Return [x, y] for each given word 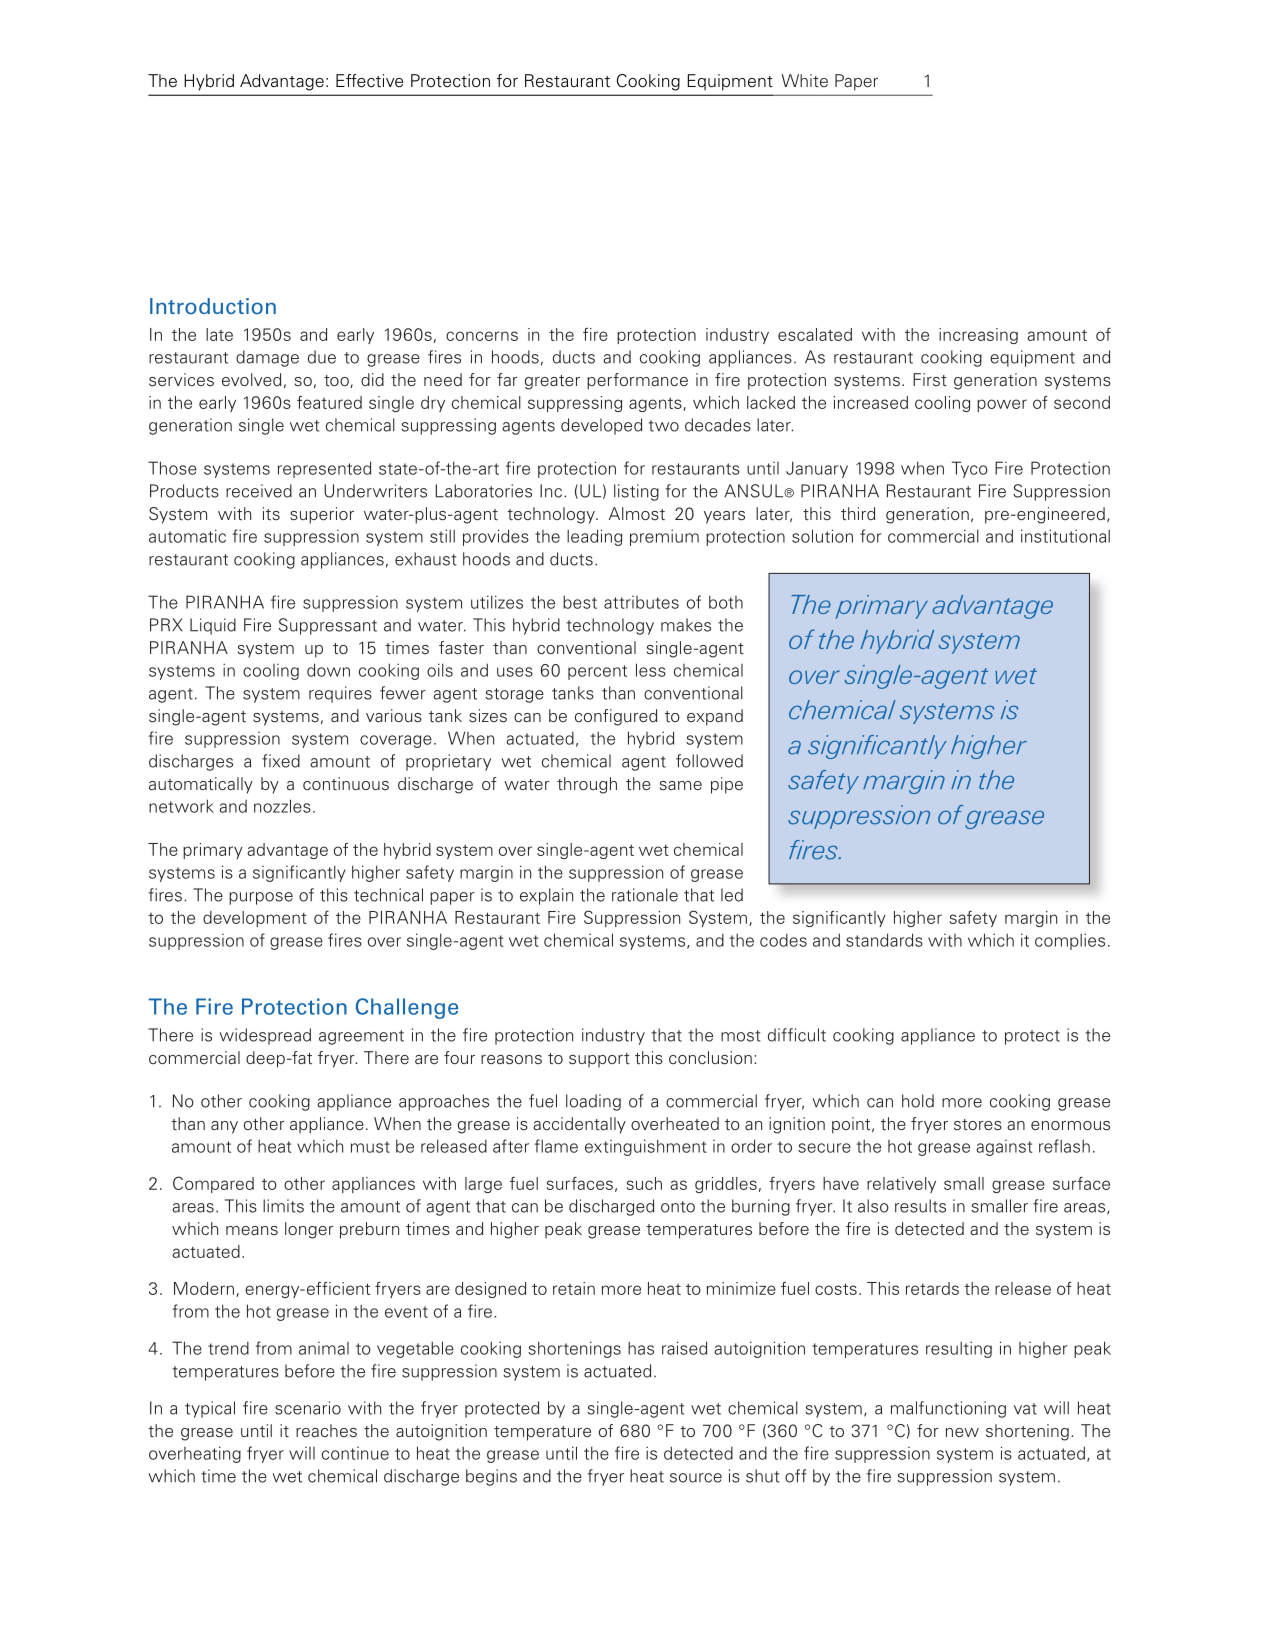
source [696, 1478]
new [962, 1433]
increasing [978, 336]
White [805, 81]
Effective [369, 81]
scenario [308, 1408]
